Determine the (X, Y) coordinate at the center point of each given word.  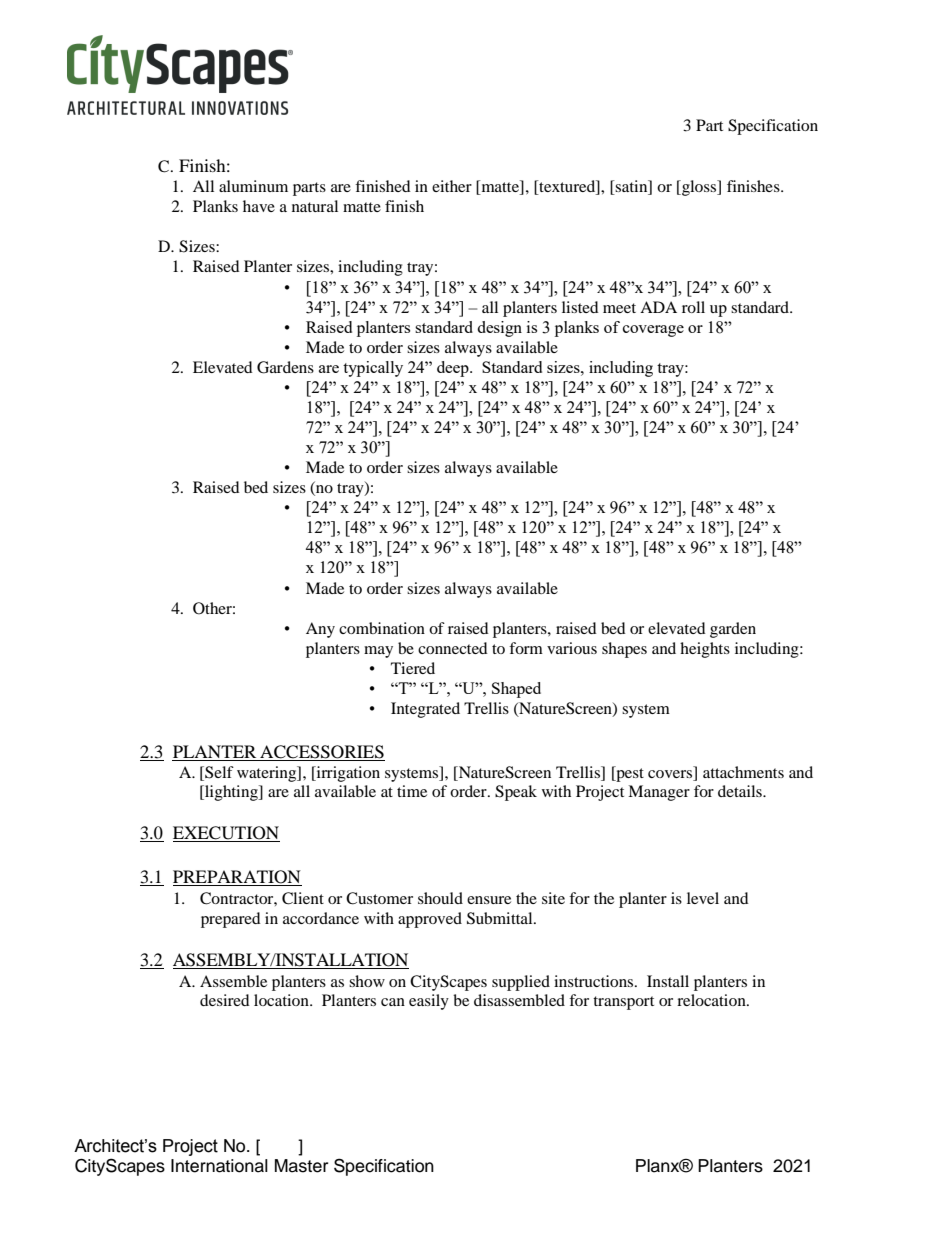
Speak (516, 793)
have (259, 206)
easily (429, 1002)
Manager (659, 793)
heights (705, 650)
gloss (699, 188)
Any (320, 630)
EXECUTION (226, 834)
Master (301, 1166)
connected (453, 648)
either (452, 186)
